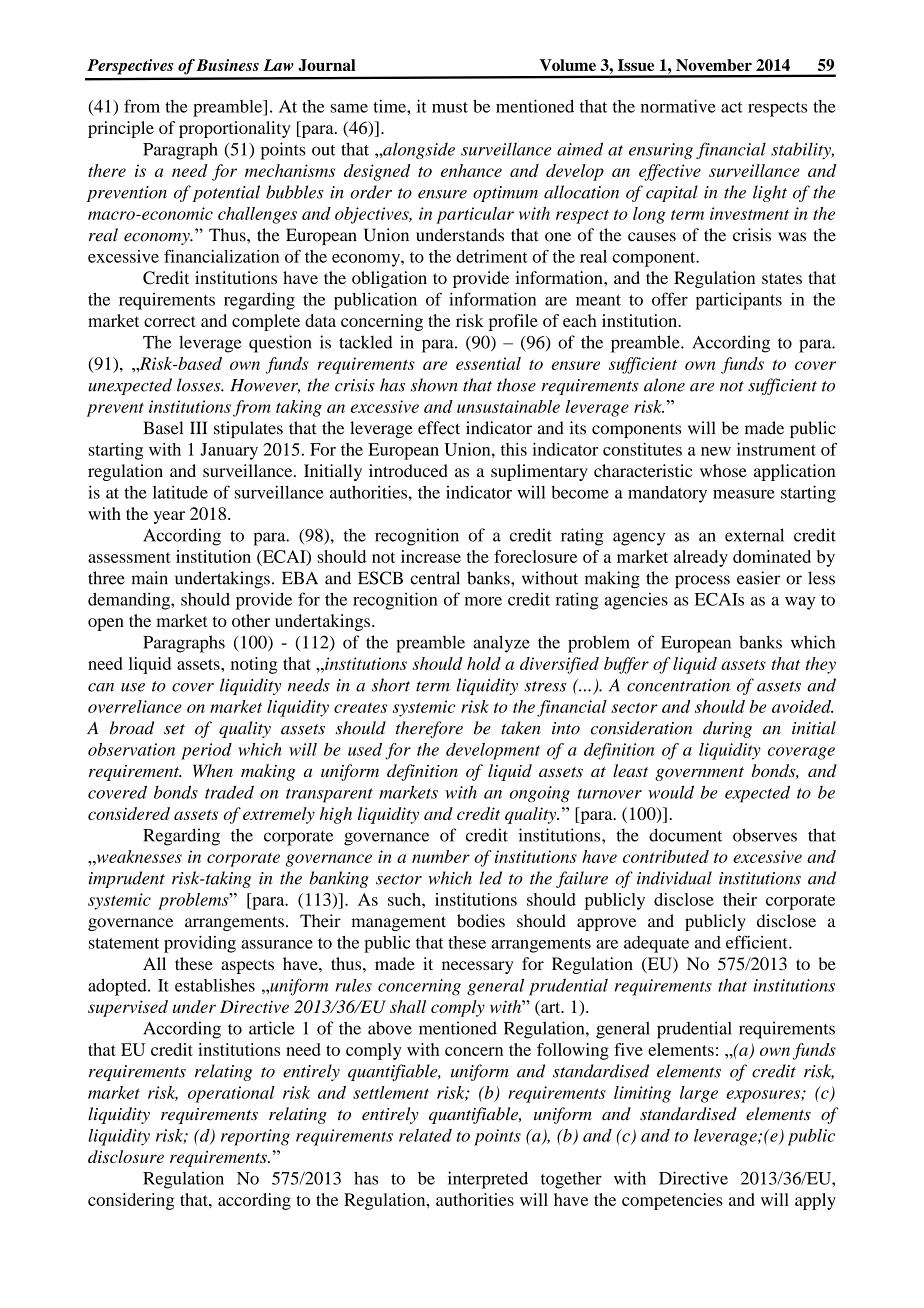 This document has width=924, height=1308. What do you see at coordinates (251, 620) in the document?
I see `other` at bounding box center [251, 620].
